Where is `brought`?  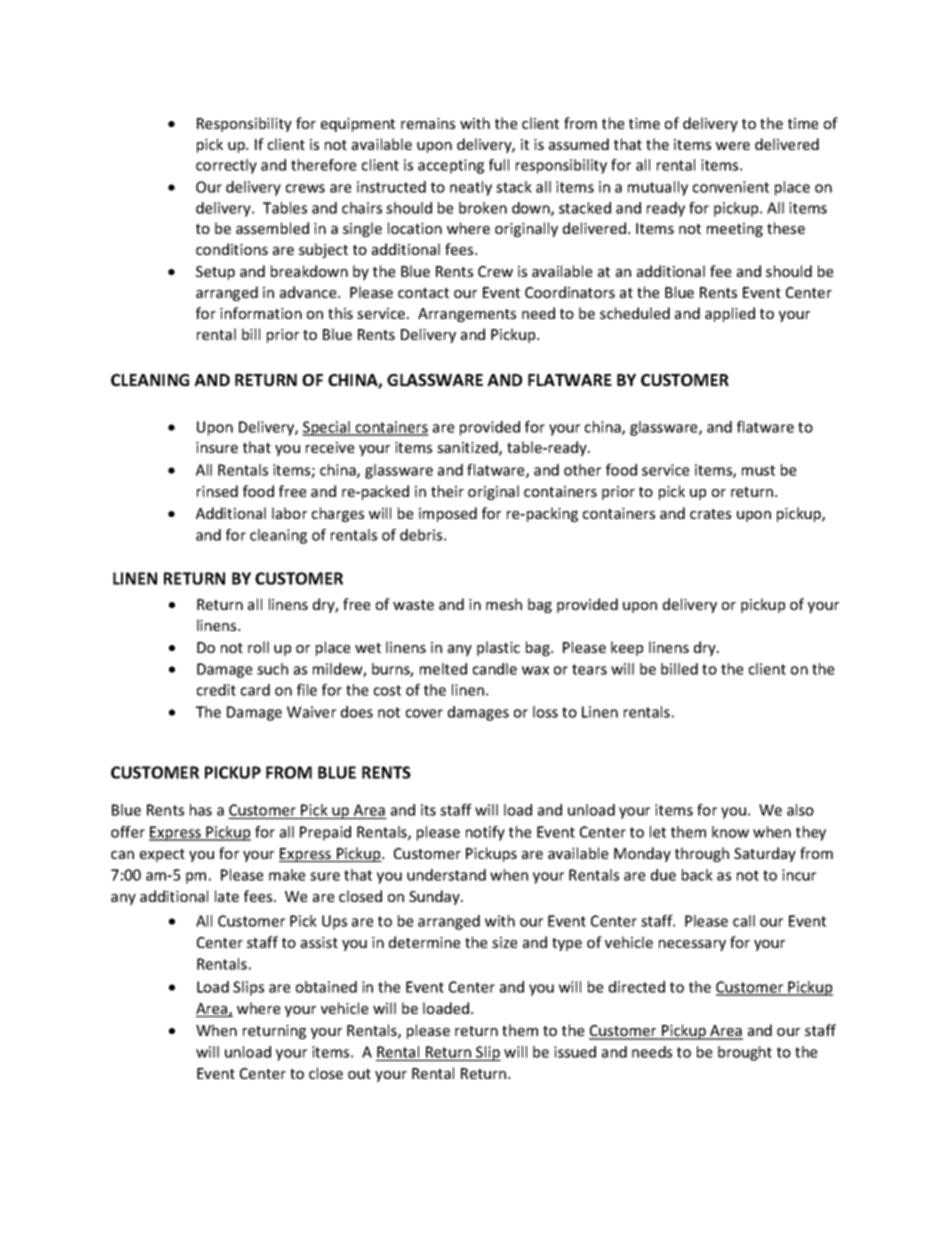
brought is located at coordinates (745, 1053).
